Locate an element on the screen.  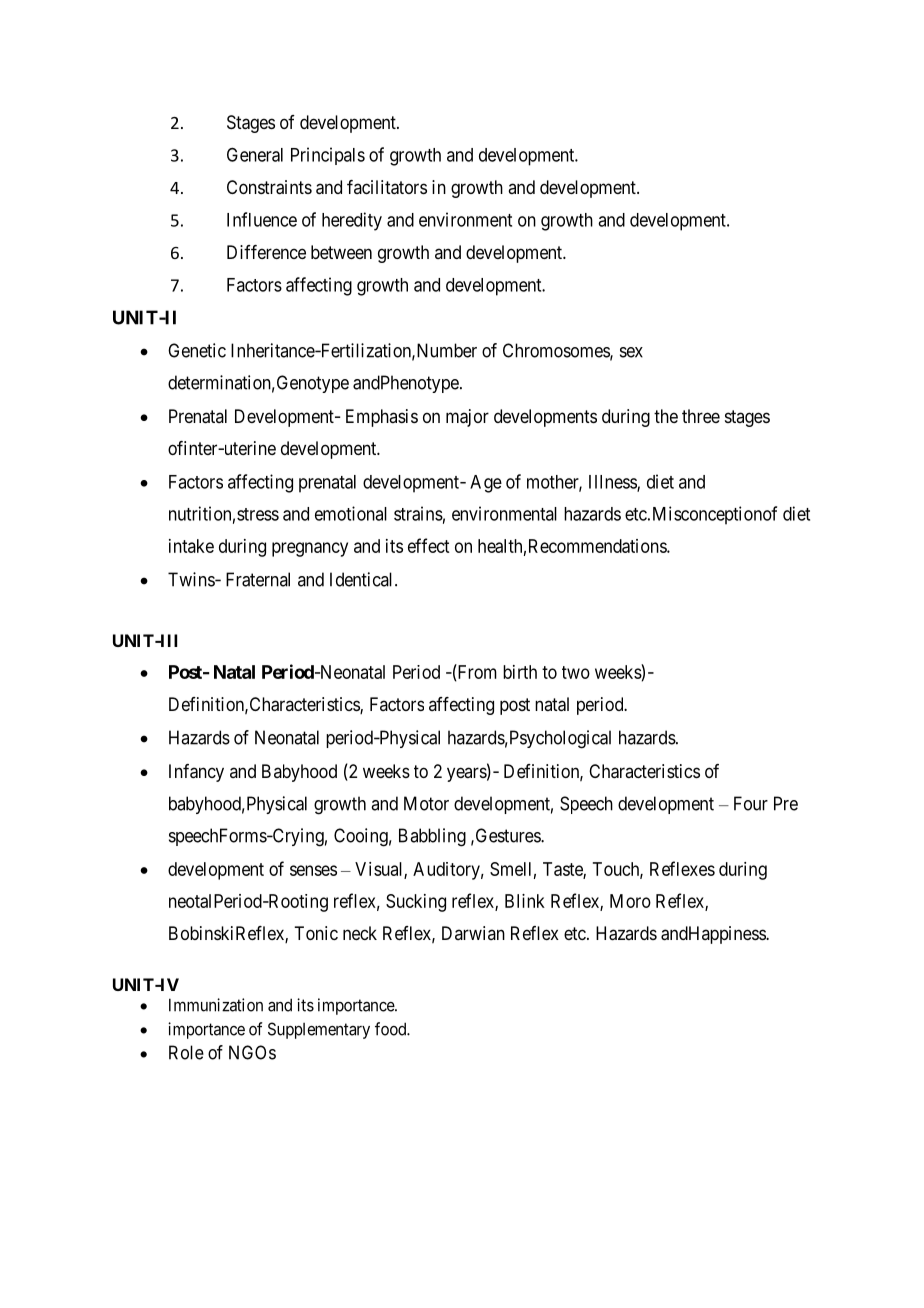
Immunization is located at coordinates (216, 1005).
